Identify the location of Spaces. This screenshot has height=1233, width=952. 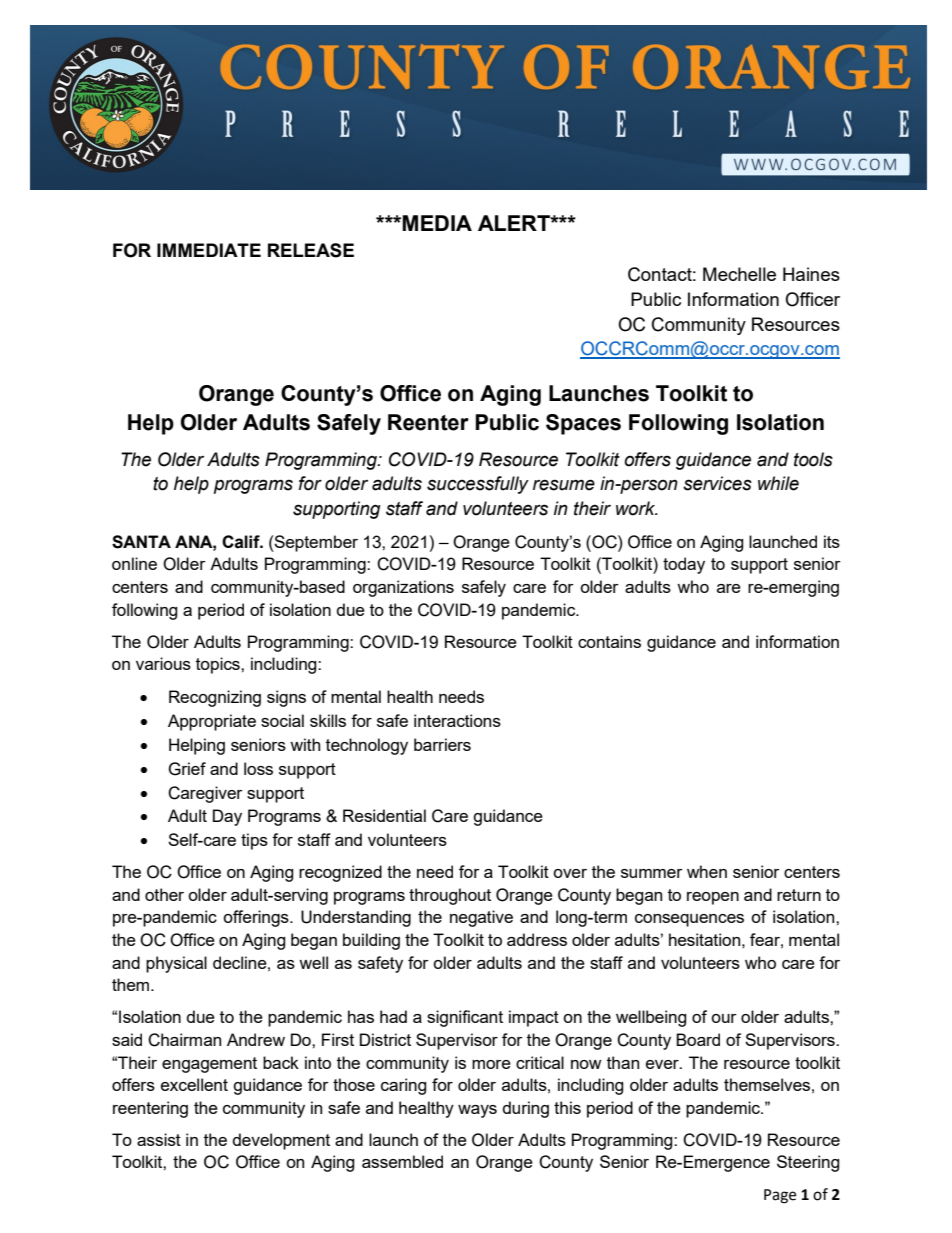
(583, 424).
